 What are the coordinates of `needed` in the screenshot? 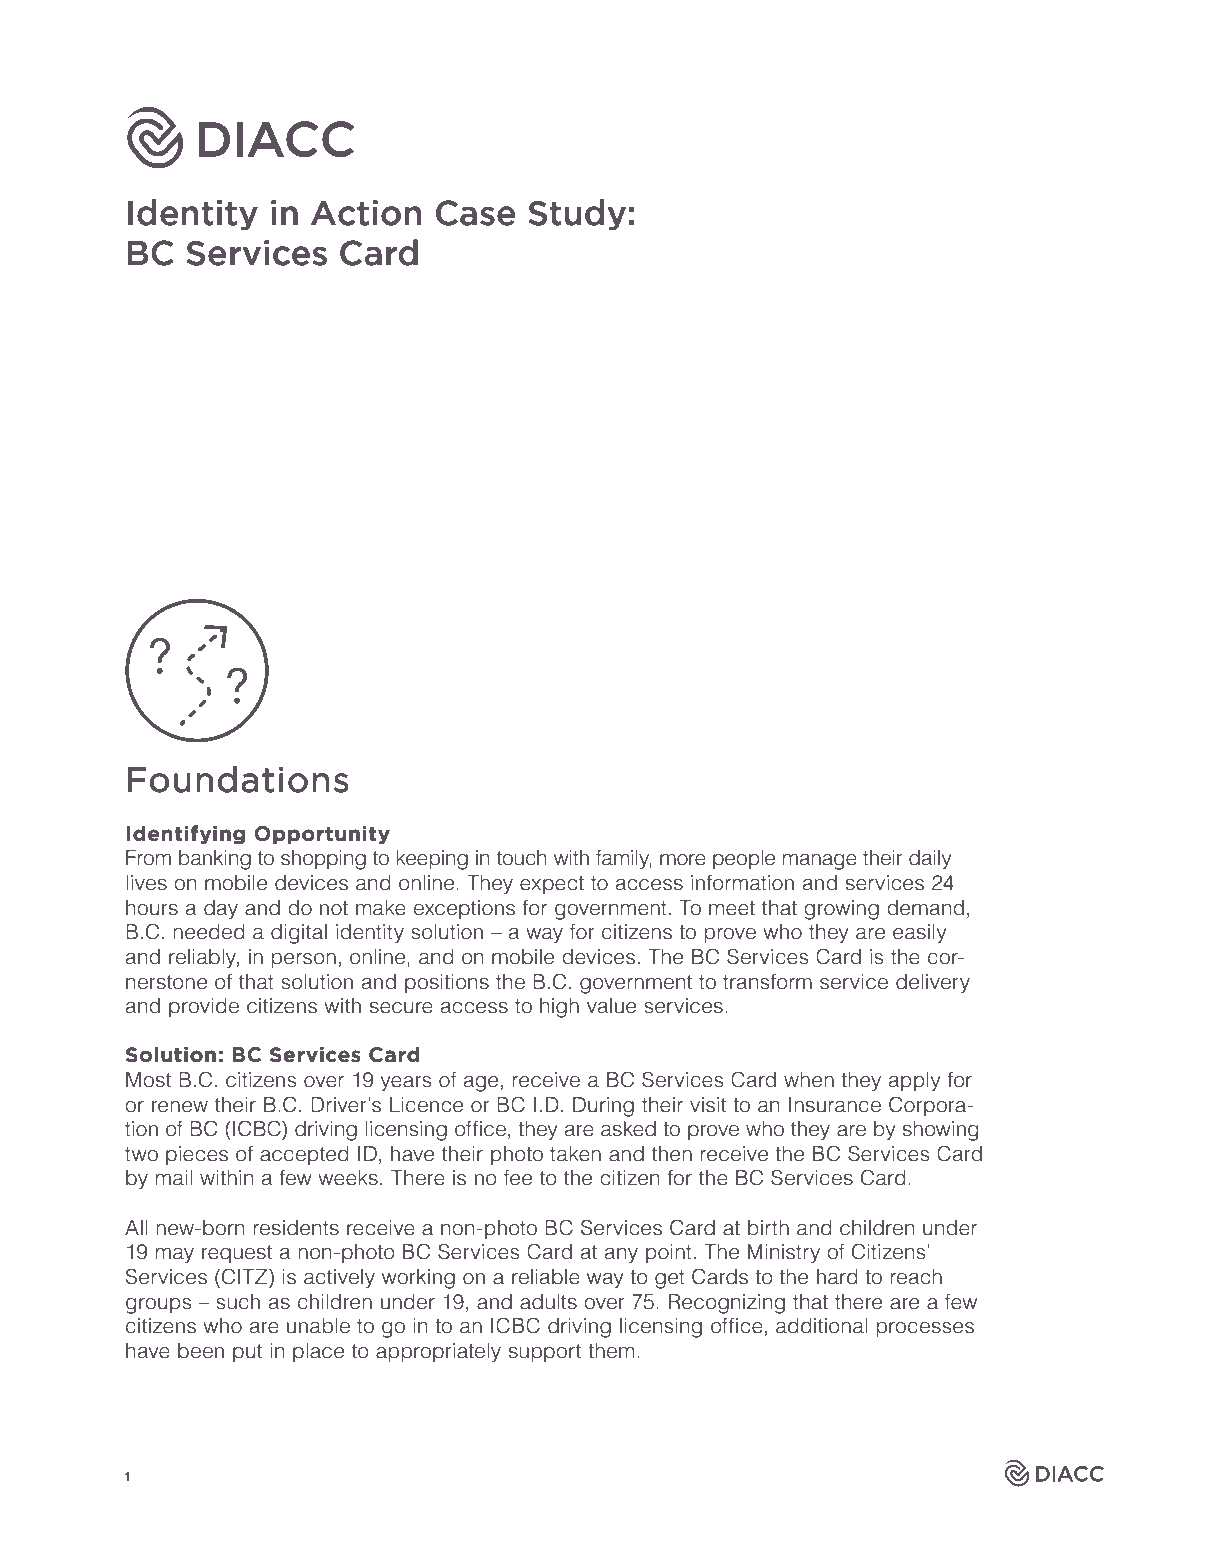 It's located at (208, 932).
